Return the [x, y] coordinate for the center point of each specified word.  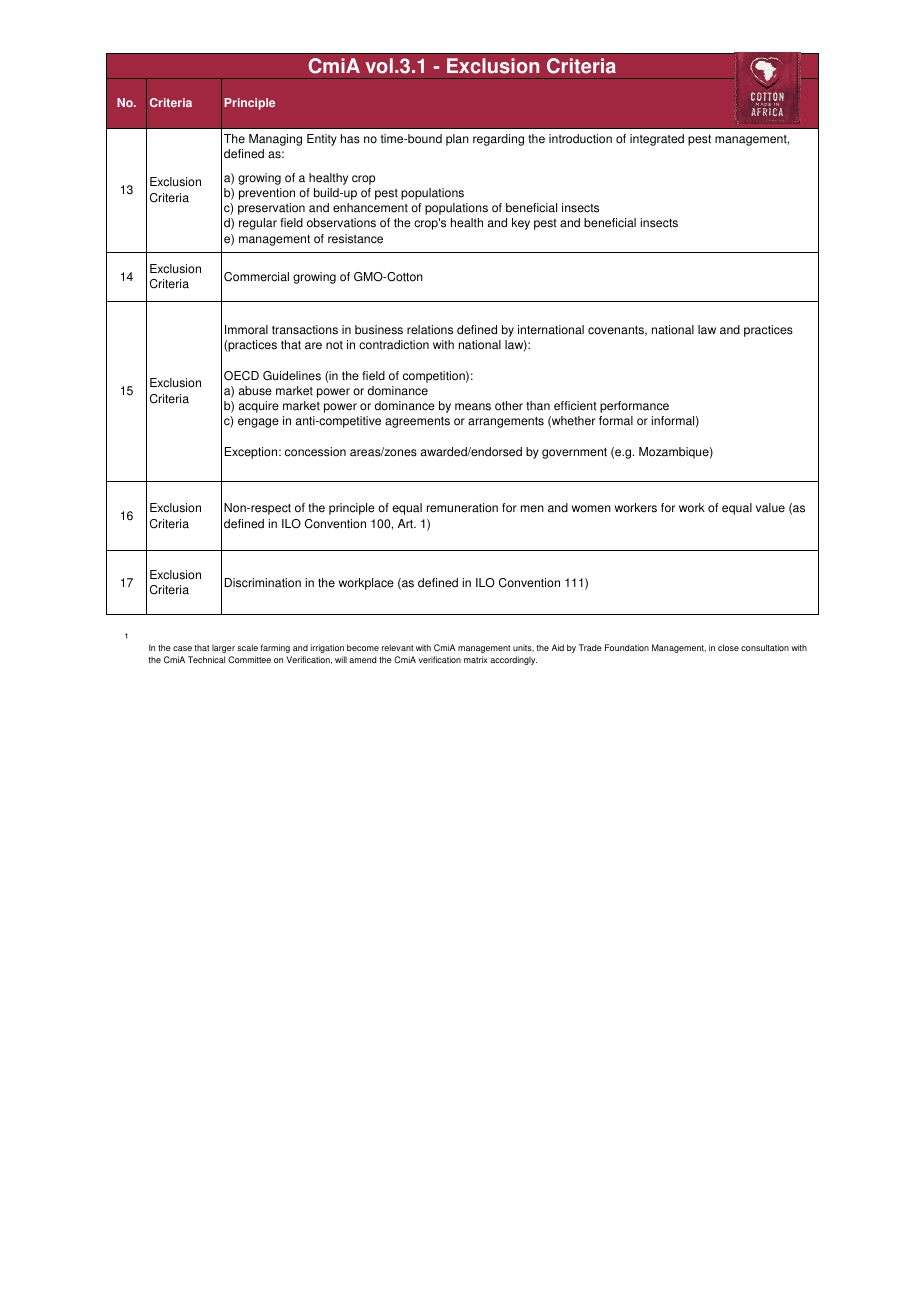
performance [634, 407]
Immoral [246, 330]
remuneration [462, 508]
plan [457, 140]
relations [430, 330]
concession [315, 452]
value [770, 508]
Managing [275, 140]
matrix [475, 659]
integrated [657, 140]
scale [247, 647]
